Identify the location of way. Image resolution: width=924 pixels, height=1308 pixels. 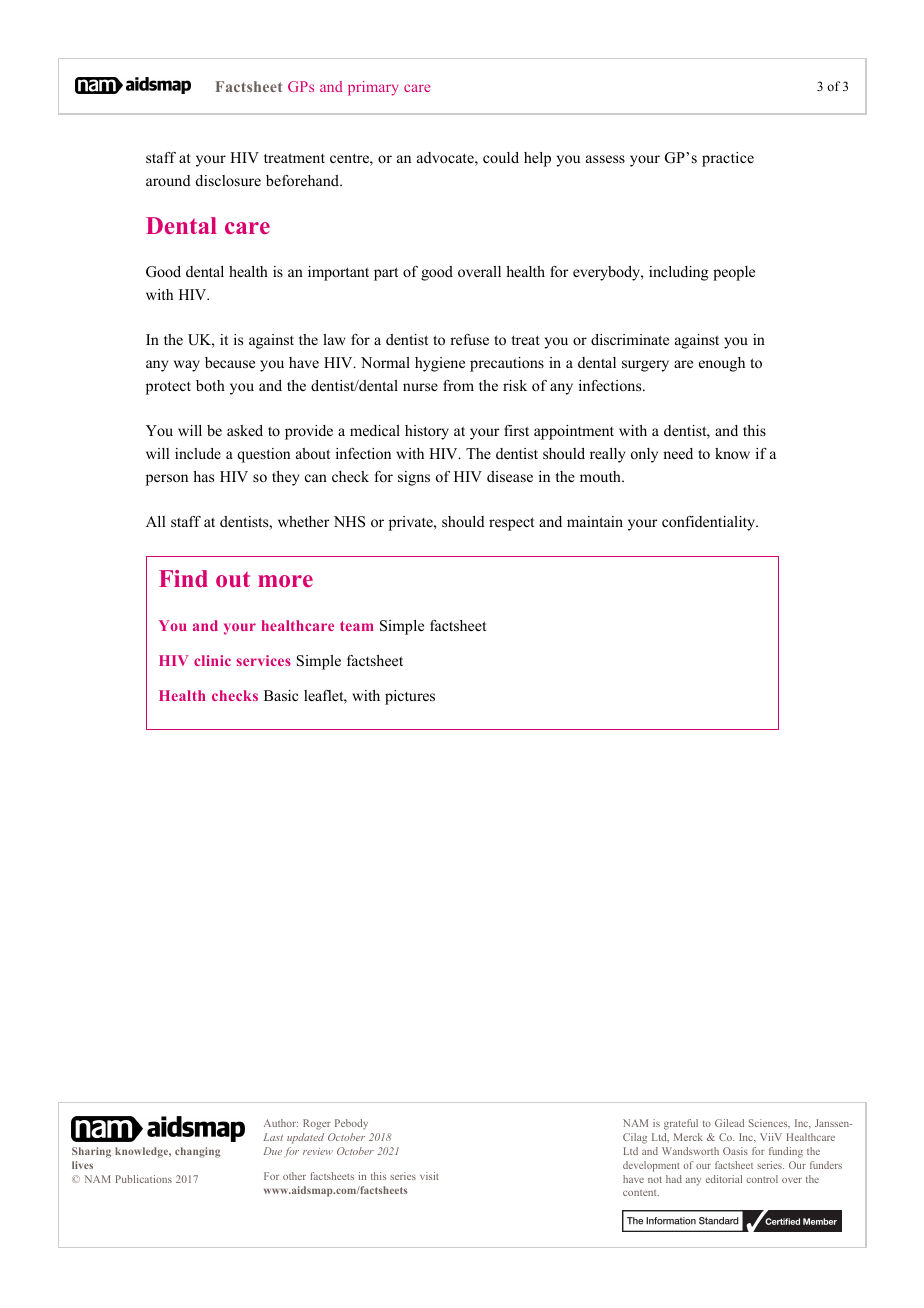
(187, 366).
